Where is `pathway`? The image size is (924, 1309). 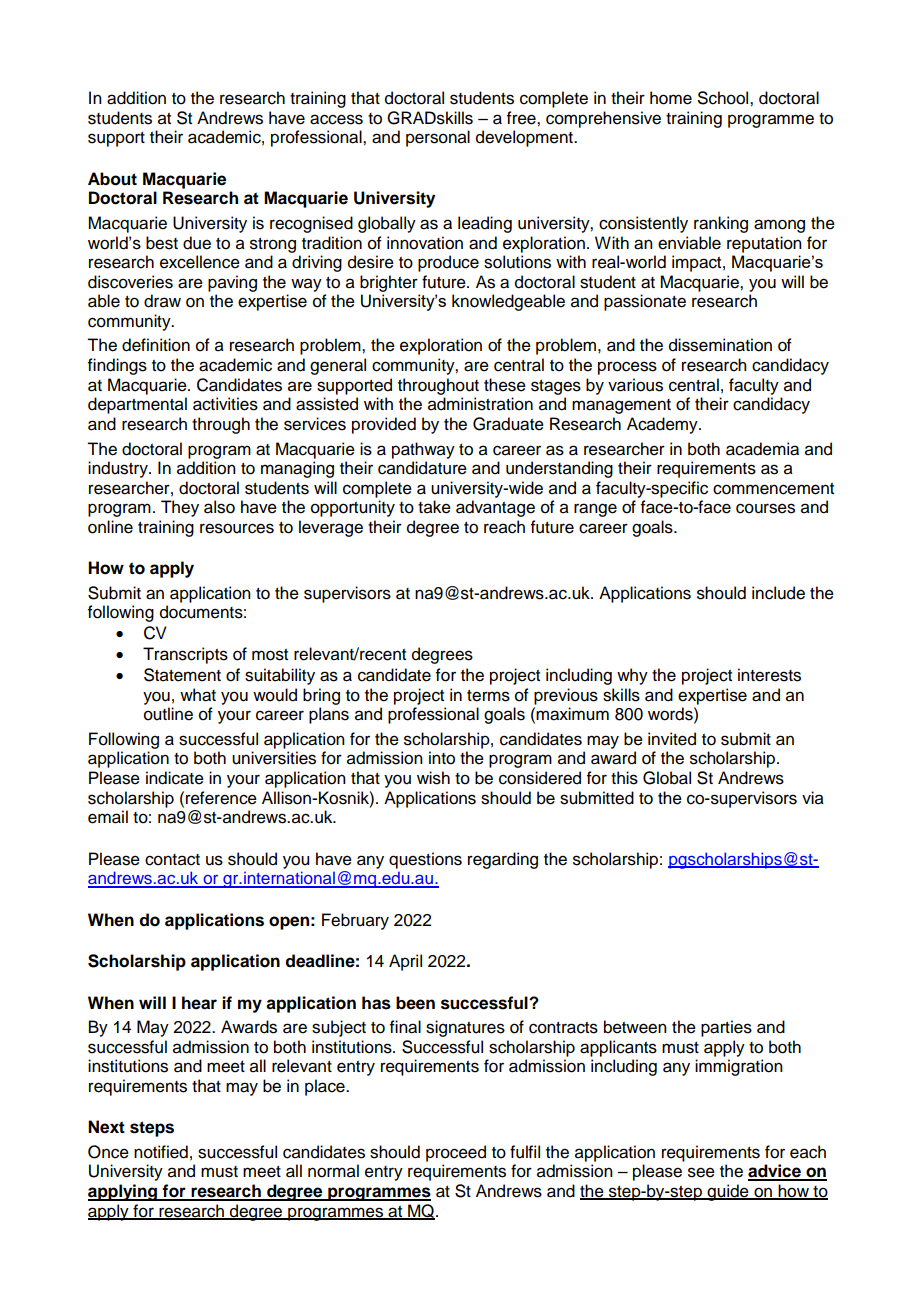 pathway is located at coordinates (423, 450).
